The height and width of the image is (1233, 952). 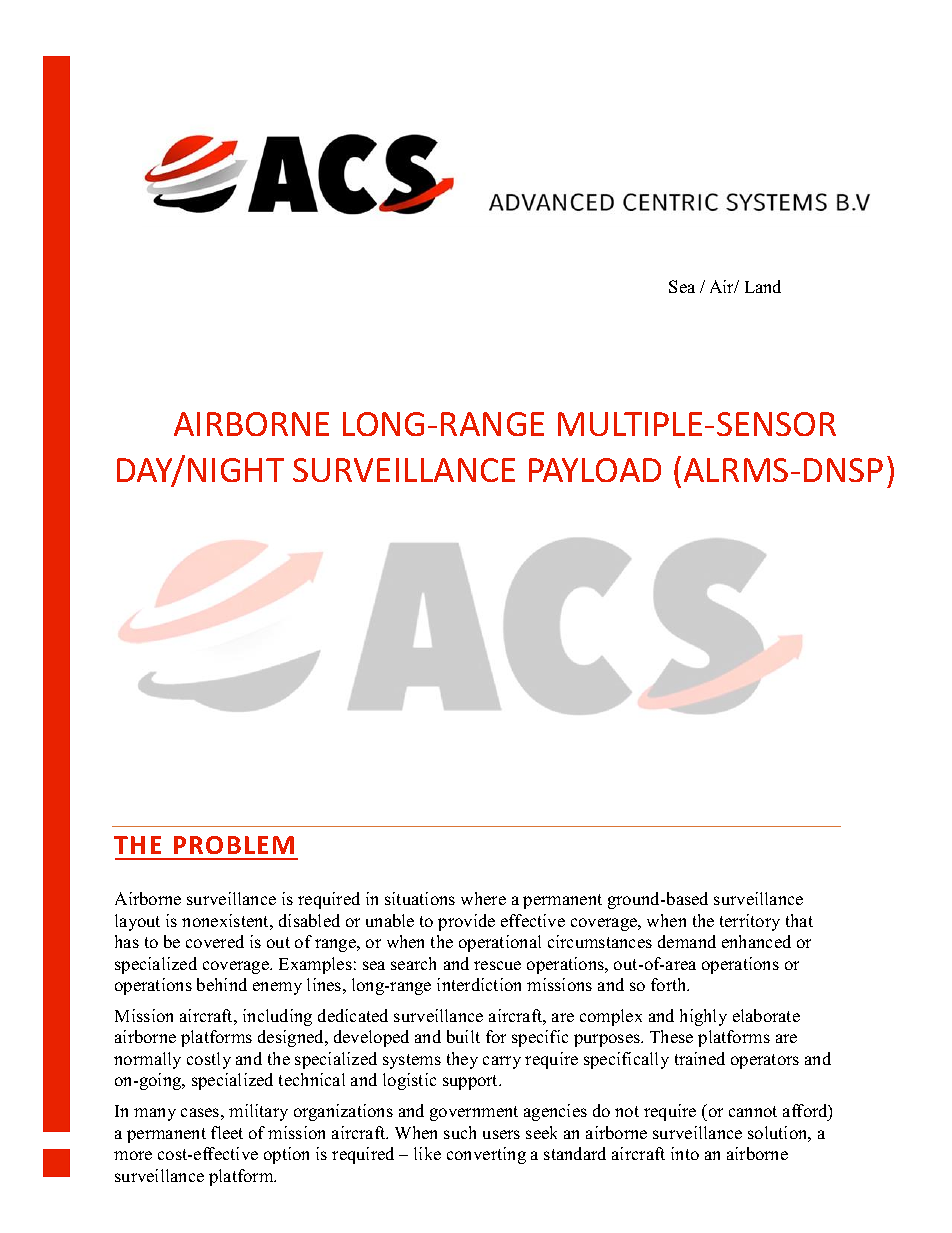 What do you see at coordinates (483, 898) in the image?
I see `where` at bounding box center [483, 898].
